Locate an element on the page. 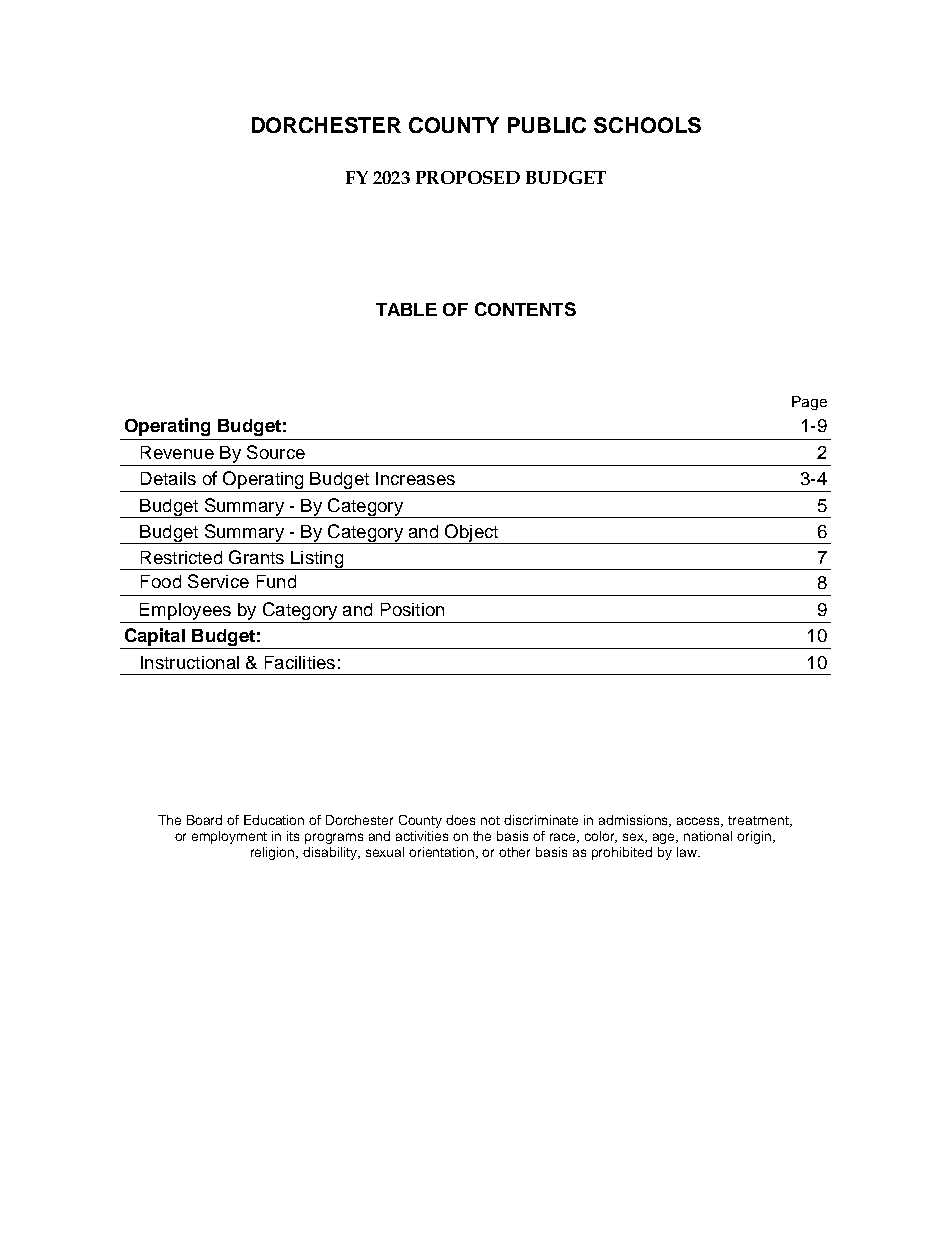 The image size is (952, 1233). PROPOSED is located at coordinates (468, 177).
